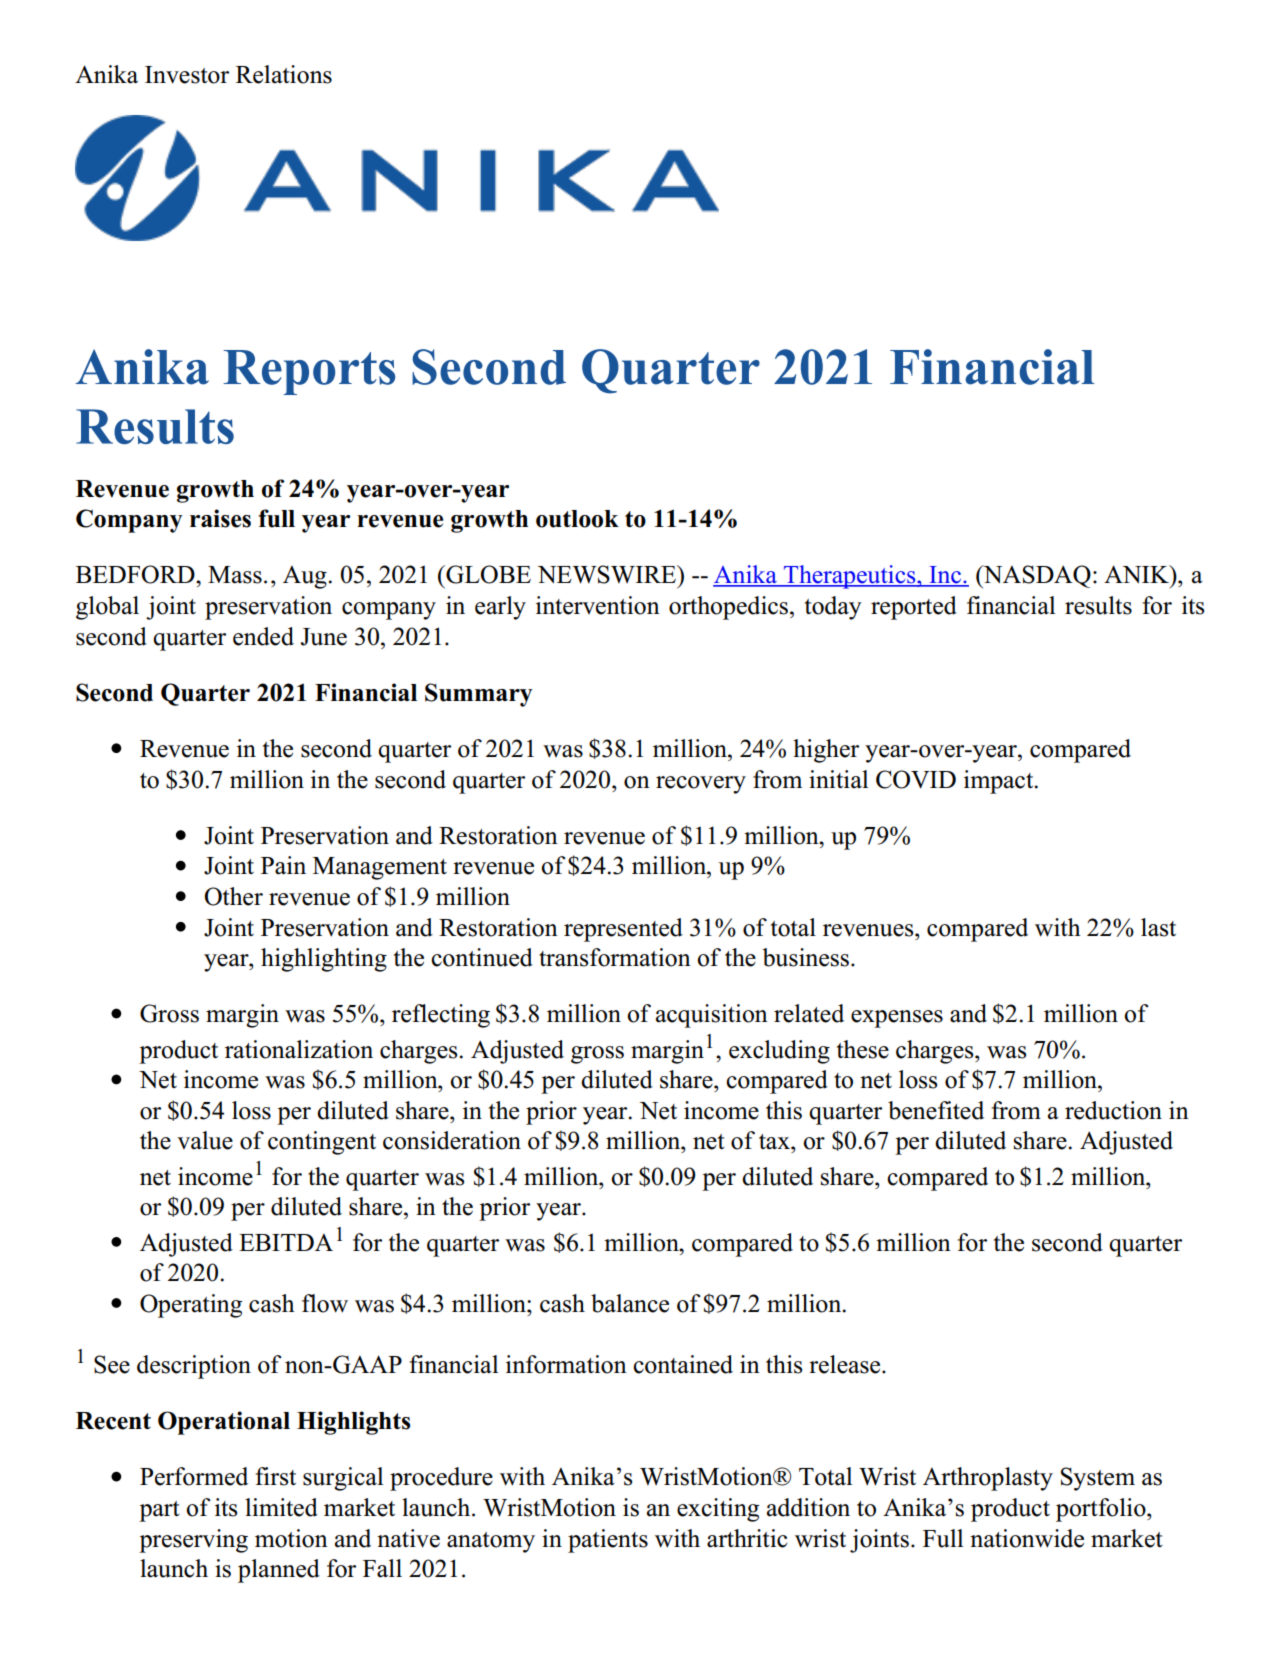 This image has height=1657, width=1281. Describe the element at coordinates (598, 605) in the image. I see `intervention` at that location.
